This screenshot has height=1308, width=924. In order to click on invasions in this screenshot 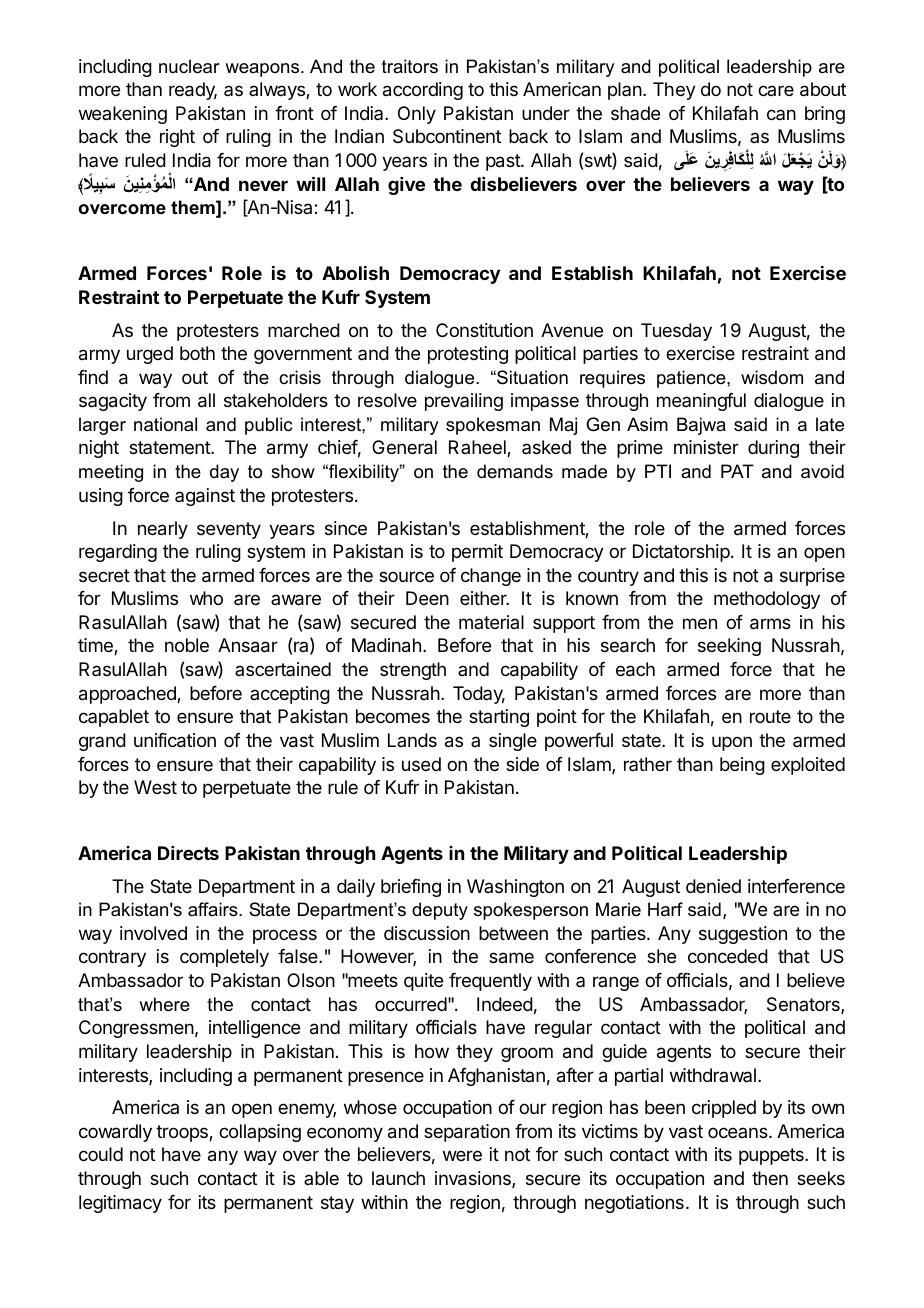, I will do `click(474, 1179)`.
